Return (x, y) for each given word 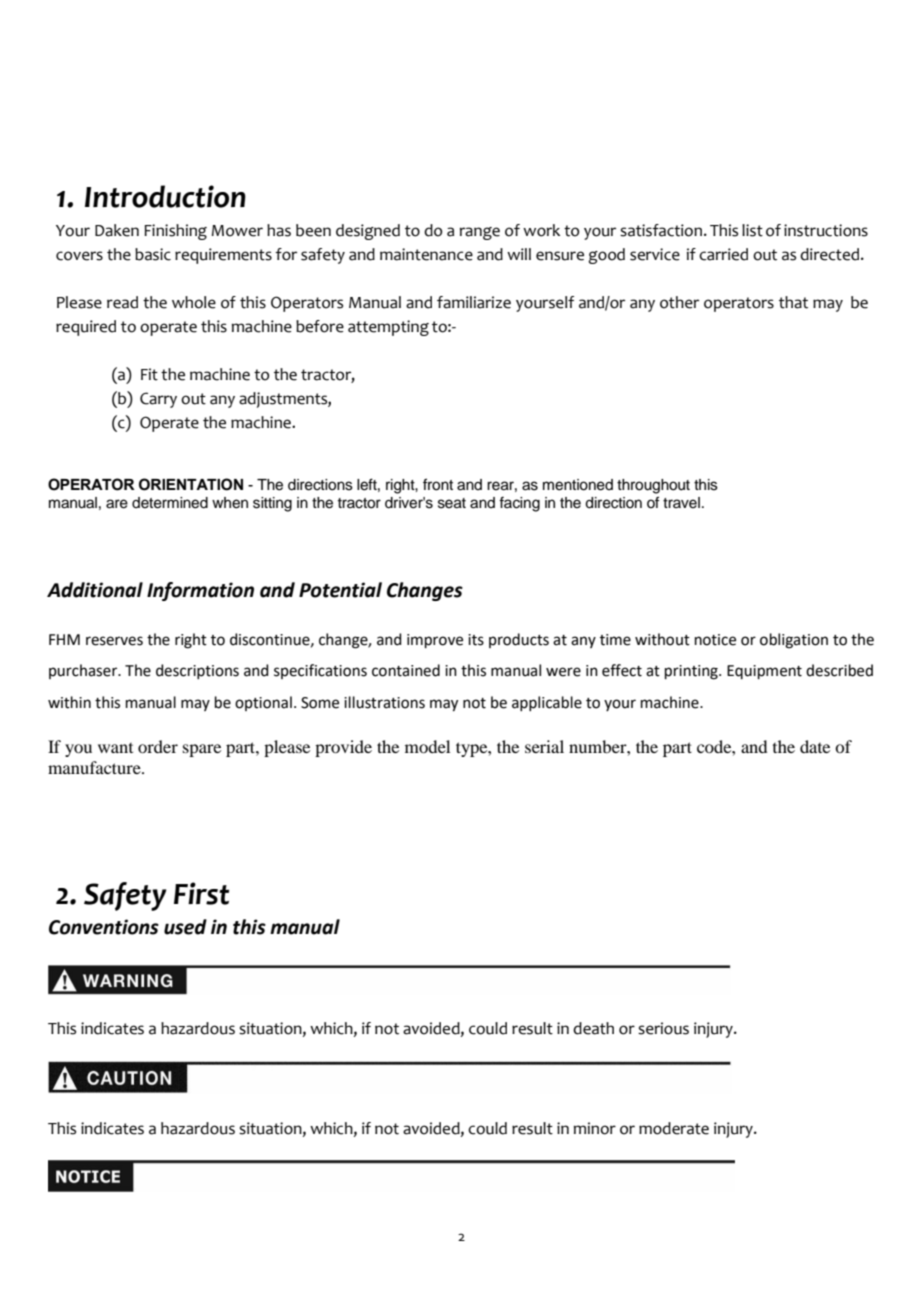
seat (452, 503)
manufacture (95, 767)
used (185, 927)
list (752, 230)
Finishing (175, 232)
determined (170, 503)
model (427, 746)
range (480, 233)
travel (681, 503)
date (815, 746)
